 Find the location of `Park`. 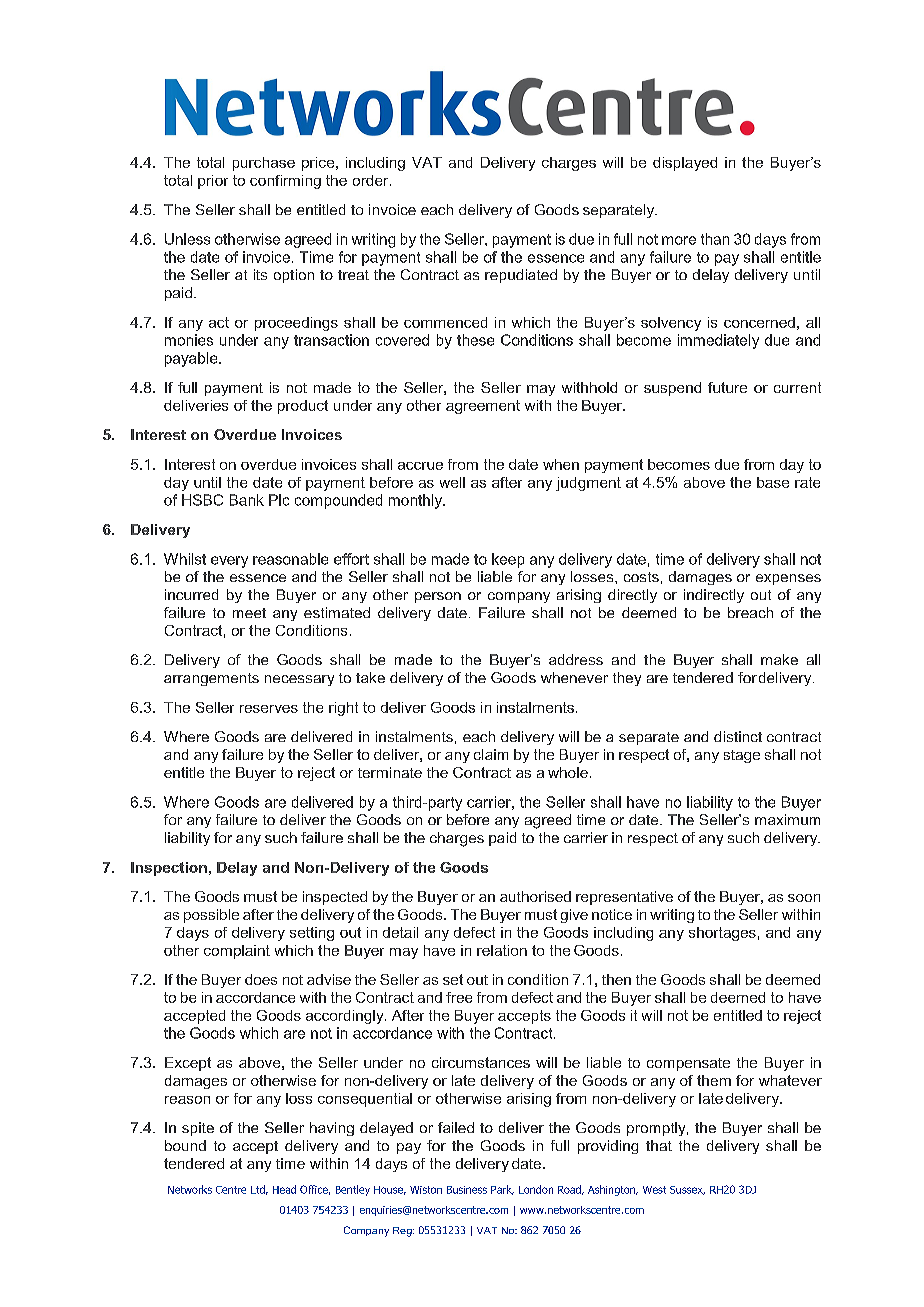

Park is located at coordinates (502, 1190).
